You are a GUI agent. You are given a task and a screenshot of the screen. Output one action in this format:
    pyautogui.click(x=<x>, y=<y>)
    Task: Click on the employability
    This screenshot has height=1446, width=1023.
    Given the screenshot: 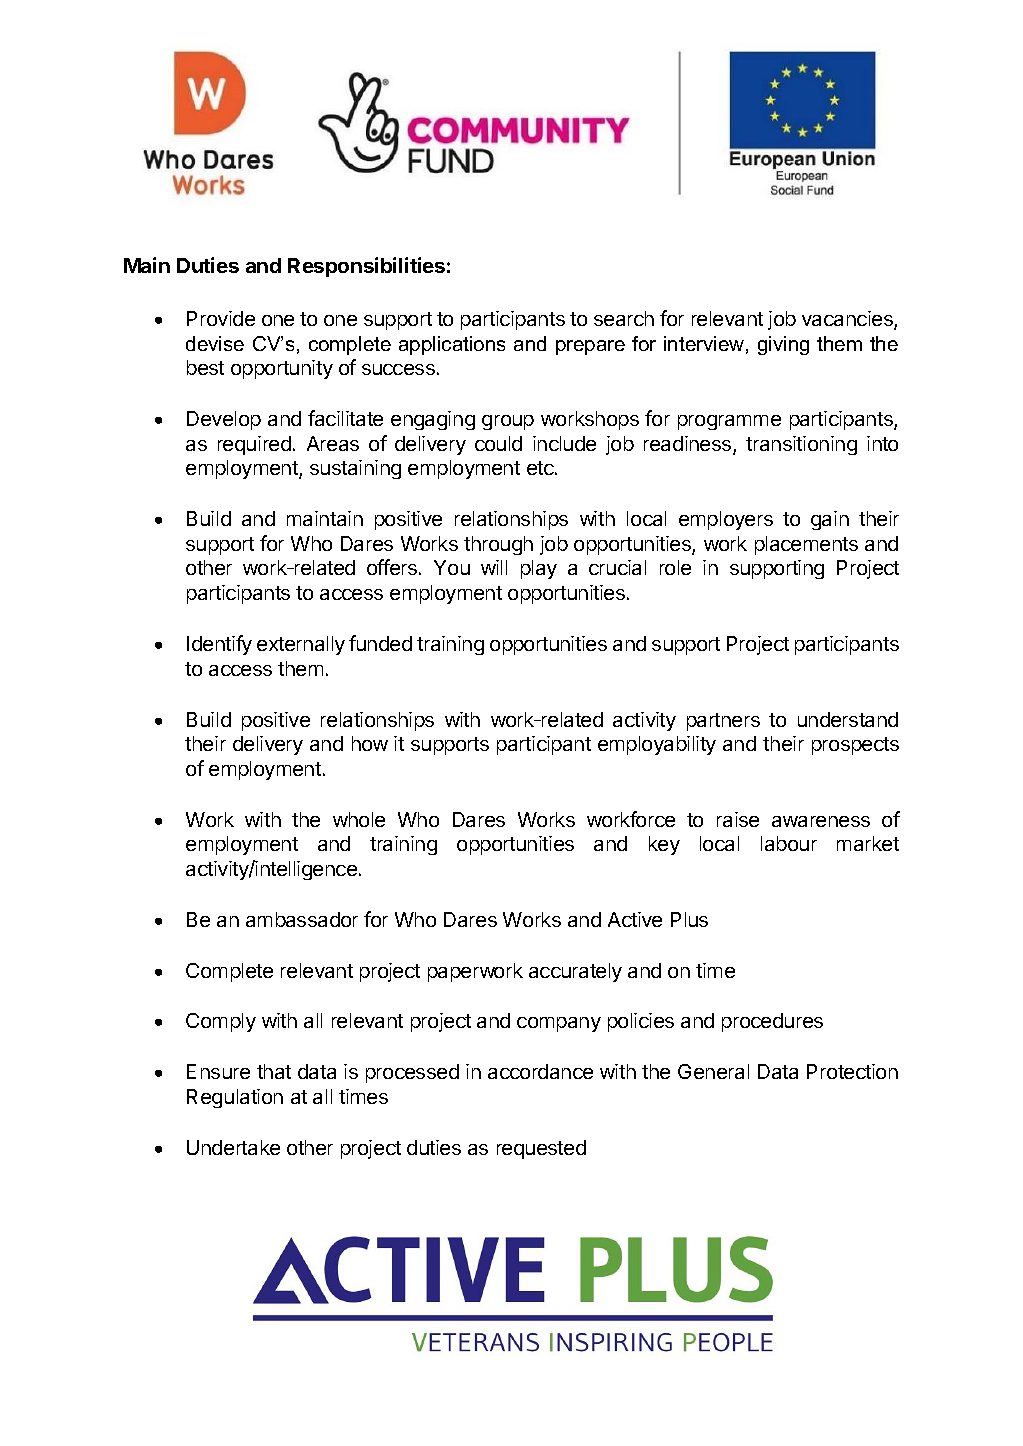 What is the action you would take?
    pyautogui.click(x=657, y=745)
